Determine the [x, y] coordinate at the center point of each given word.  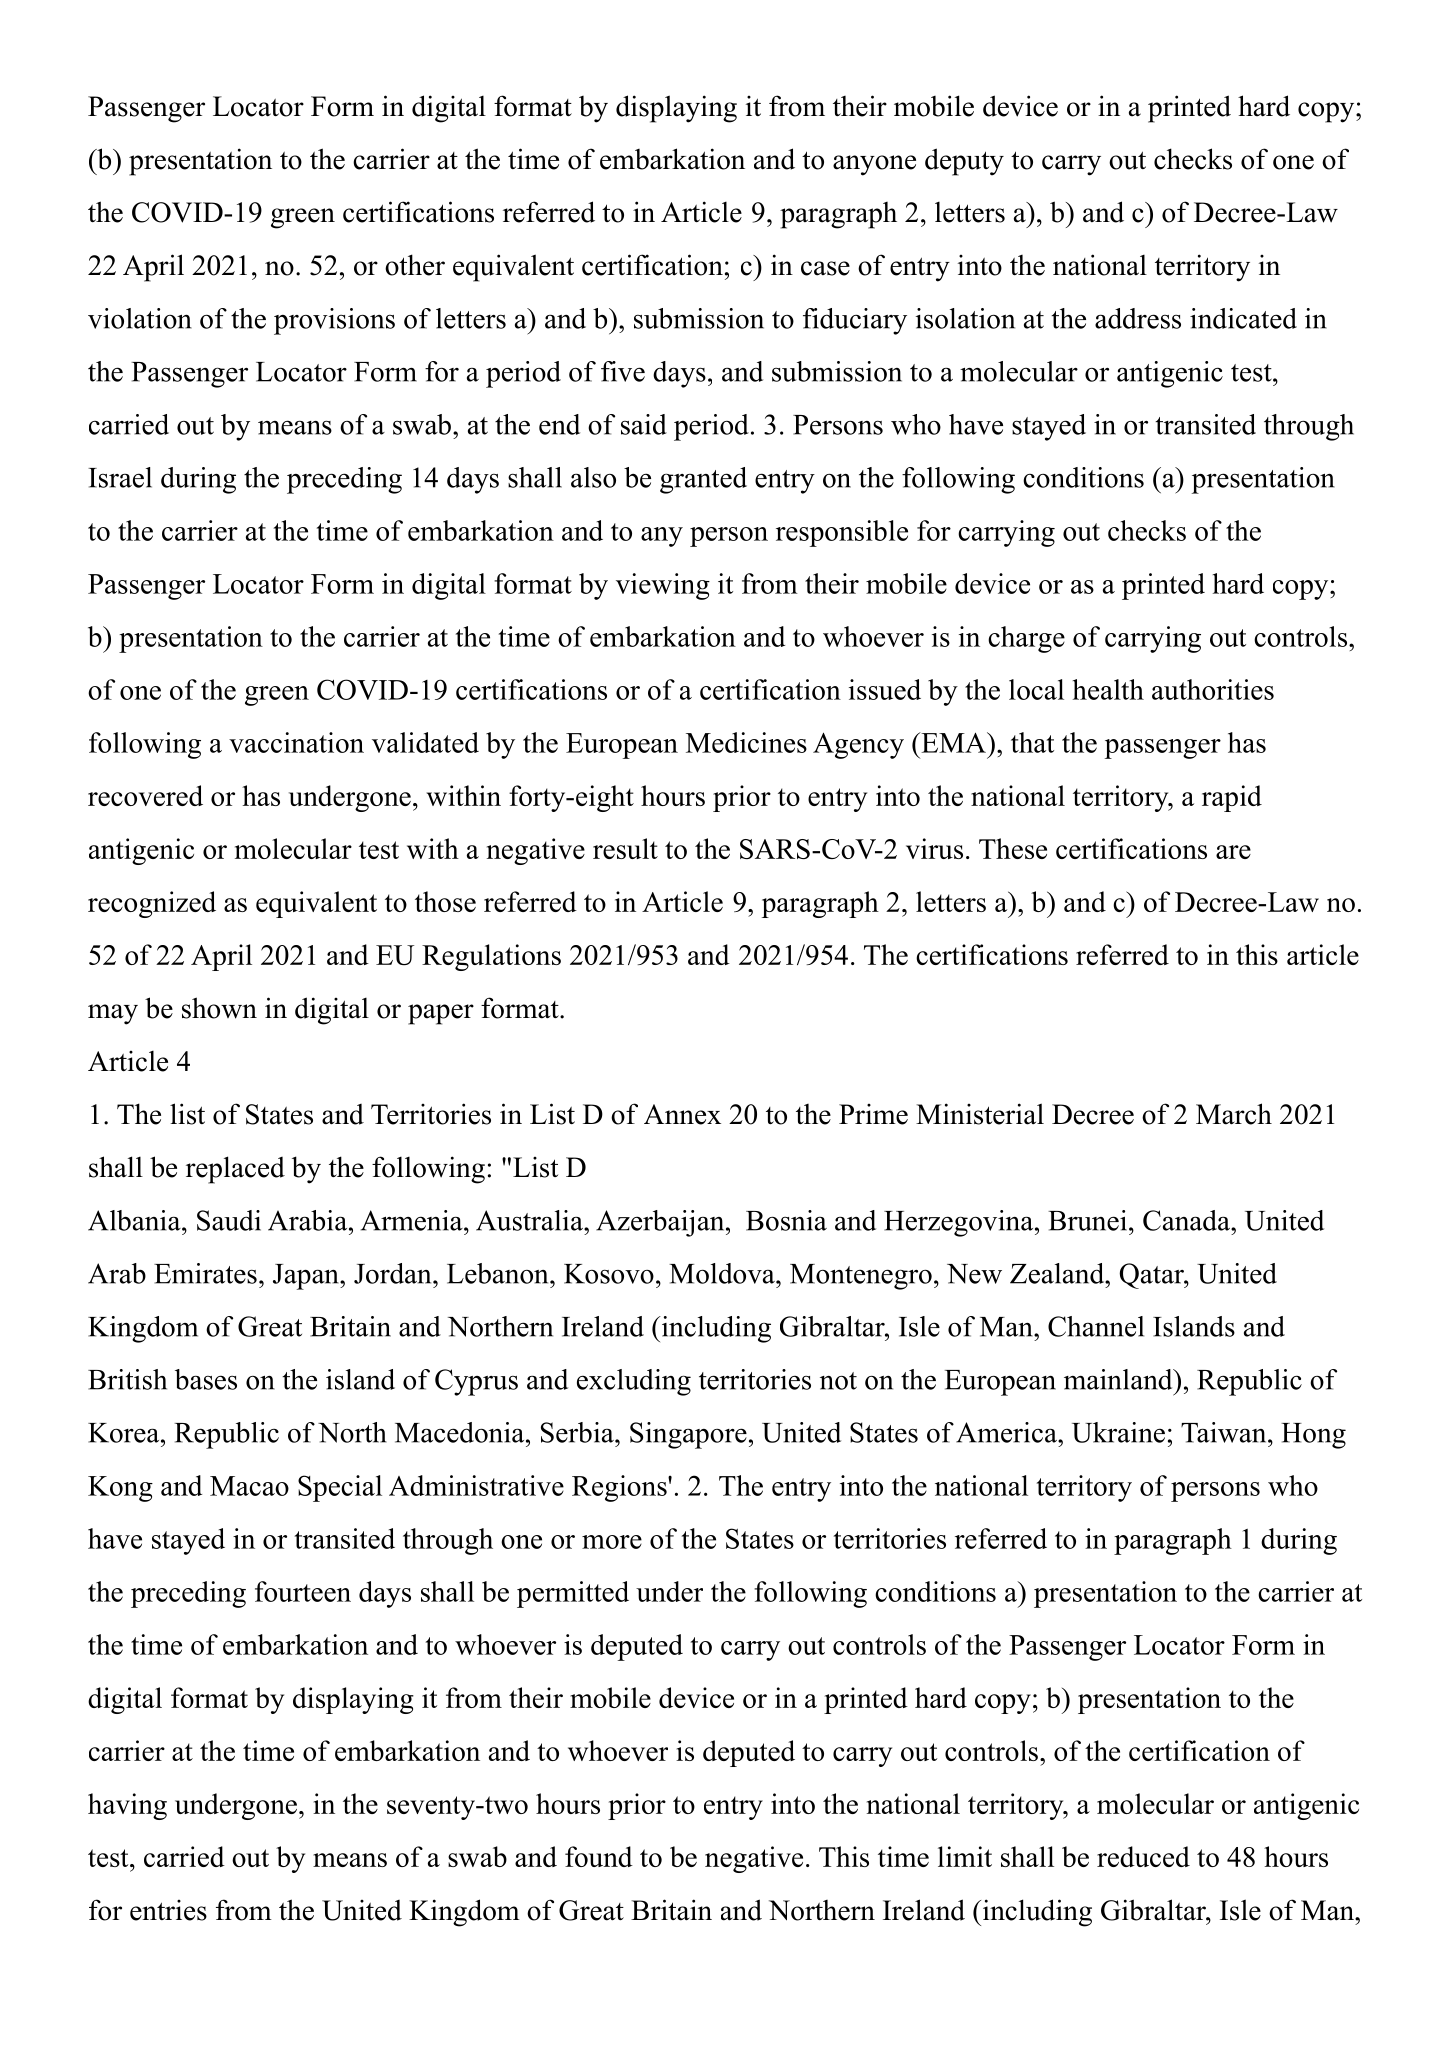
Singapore [688, 1435]
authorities [1213, 689]
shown [219, 1008]
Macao [249, 1486]
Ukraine [1118, 1432]
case [825, 268]
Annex [682, 1114]
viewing [663, 586]
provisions [334, 321]
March [1234, 1114]
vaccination [296, 742]
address [1138, 318]
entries [168, 1910]
